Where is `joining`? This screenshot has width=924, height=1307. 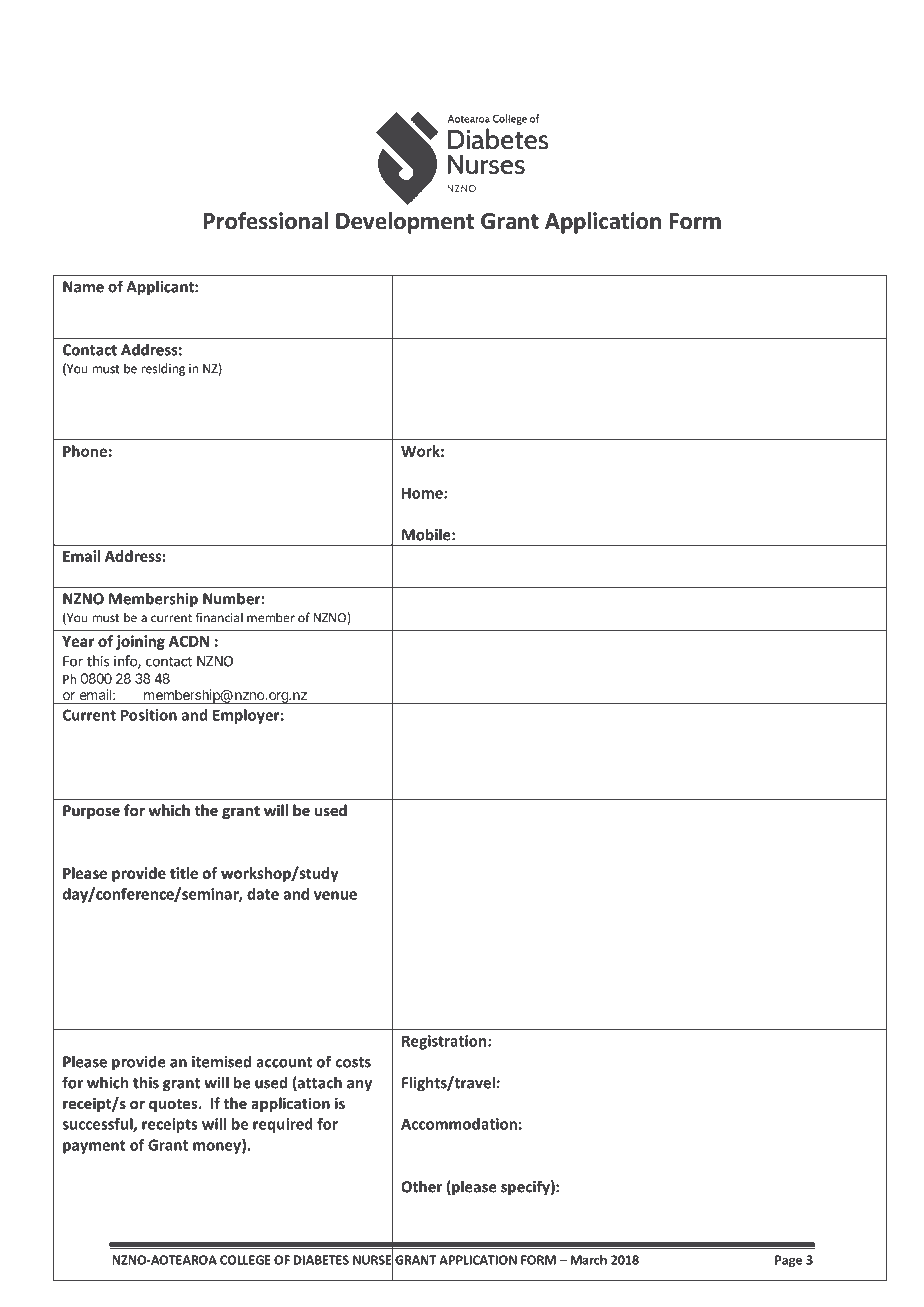
joining is located at coordinates (140, 642).
